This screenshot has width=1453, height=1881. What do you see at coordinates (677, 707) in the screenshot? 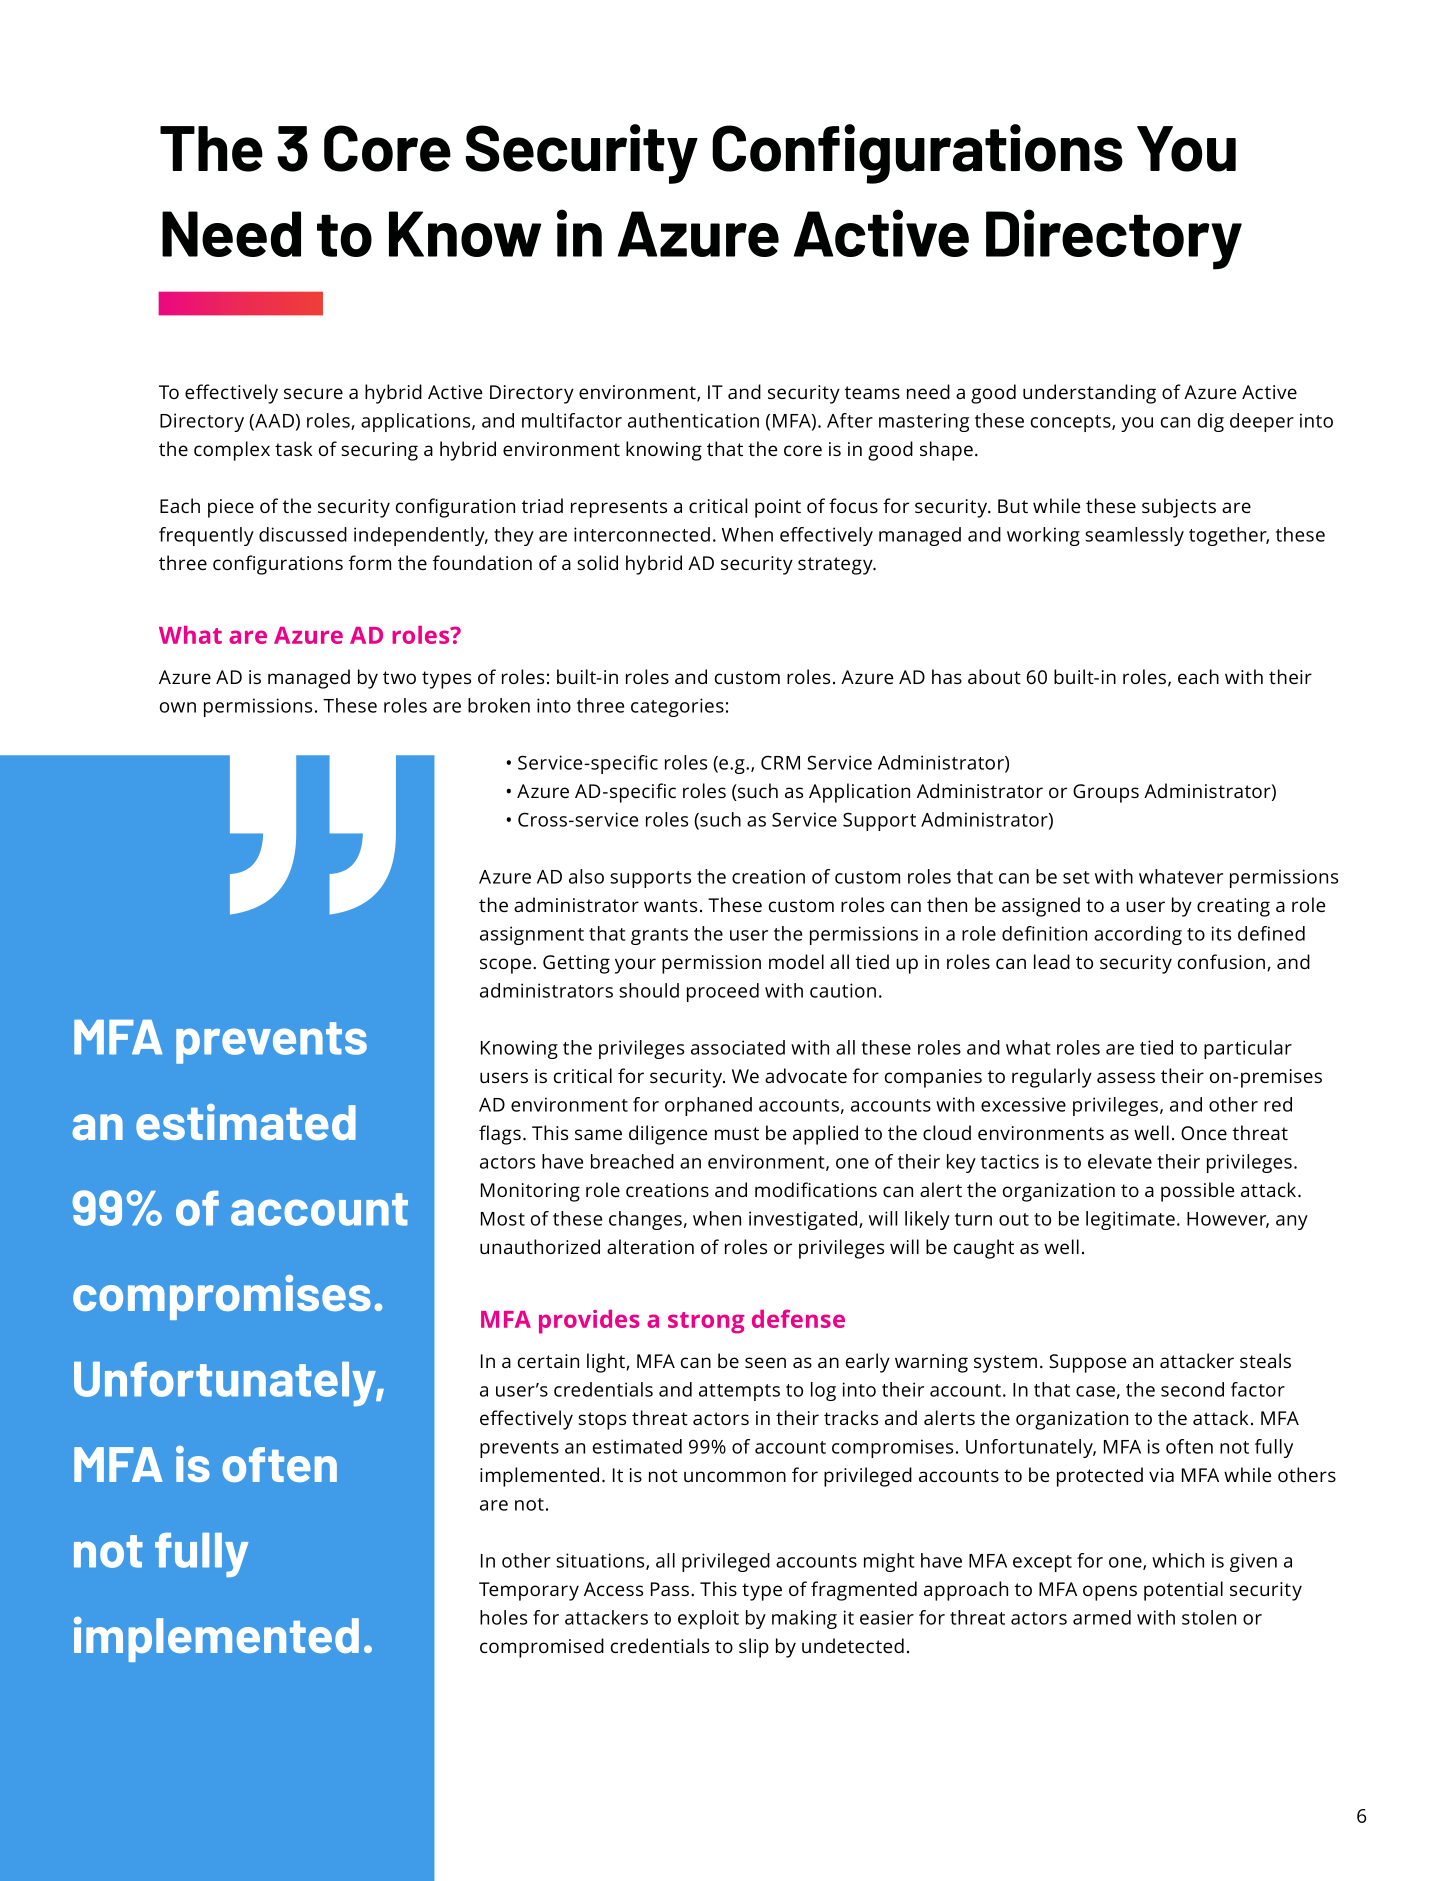
I see `categories` at bounding box center [677, 707].
